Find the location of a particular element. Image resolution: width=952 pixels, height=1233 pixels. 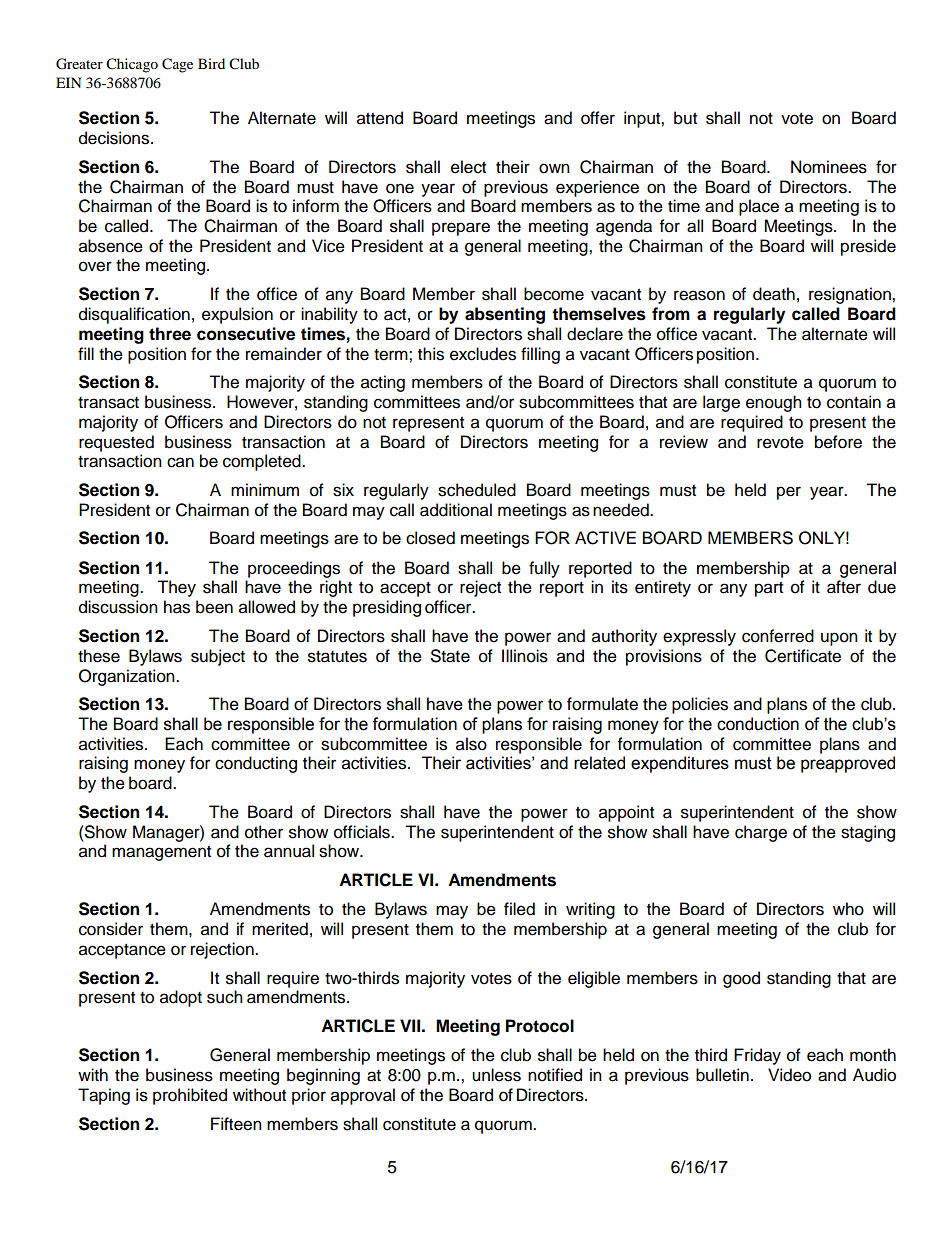

fully is located at coordinates (544, 569).
